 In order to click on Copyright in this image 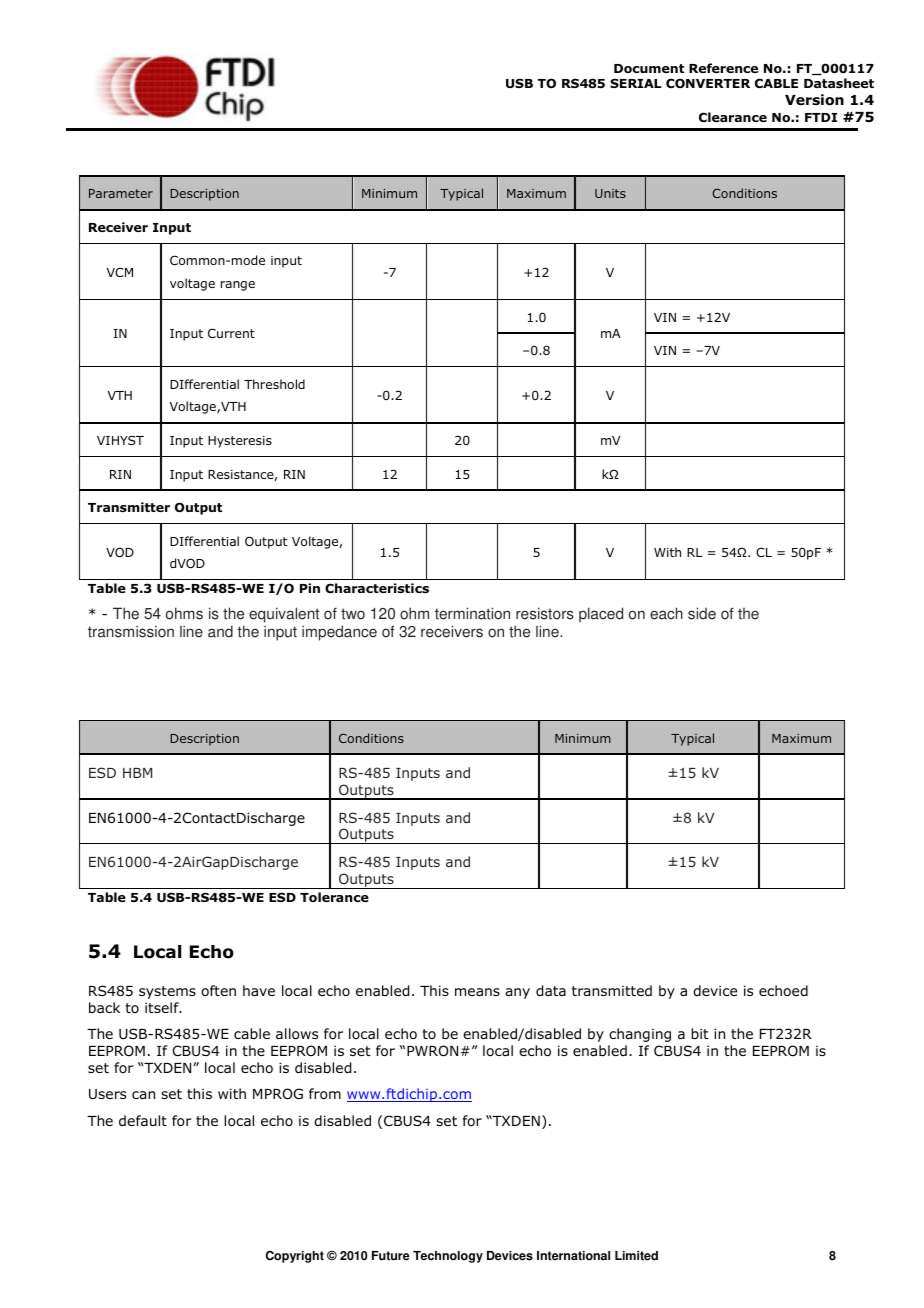, I will do `click(295, 1257)`.
